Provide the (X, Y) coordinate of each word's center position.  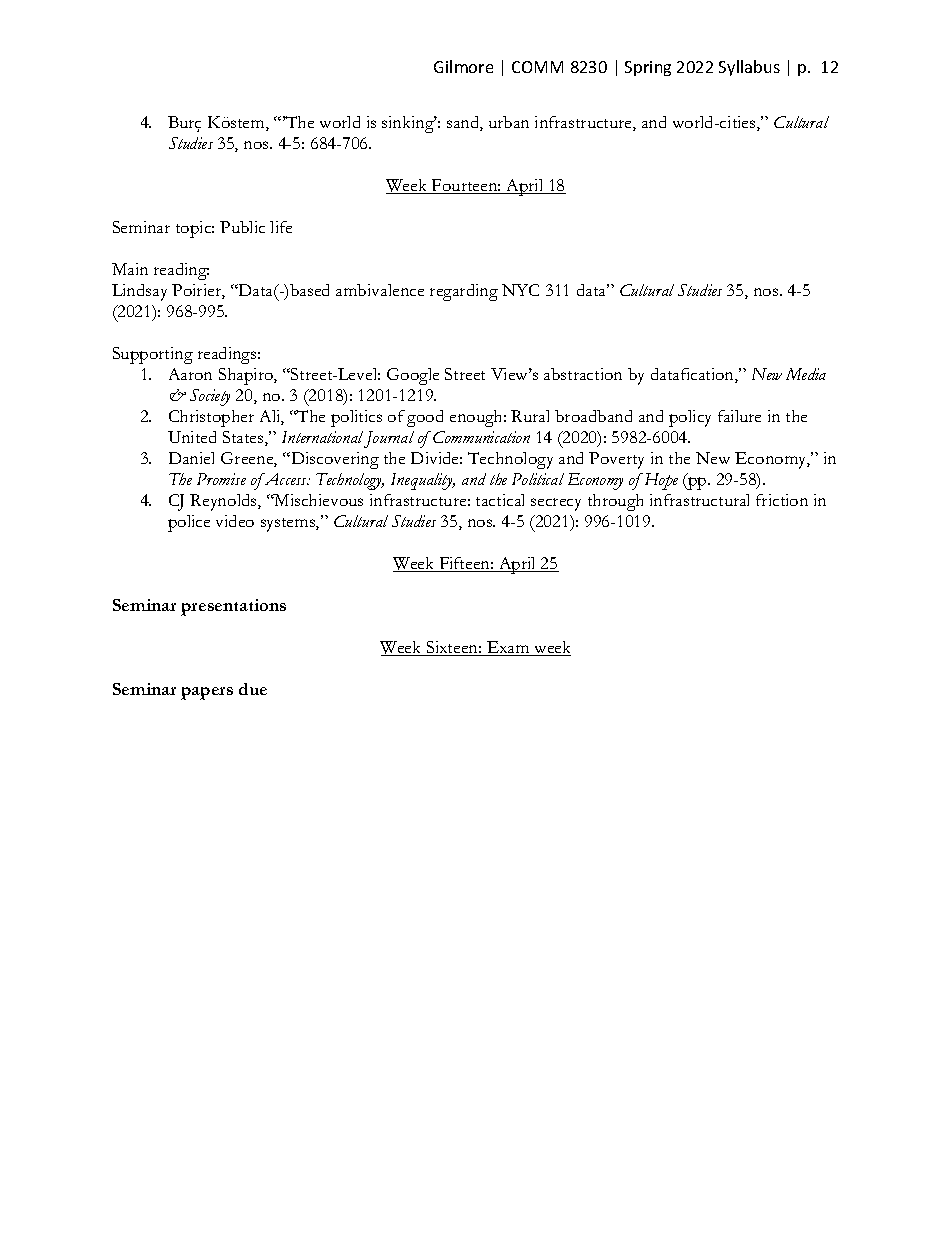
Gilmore (463, 66)
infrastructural (699, 500)
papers (207, 693)
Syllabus (749, 68)
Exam (508, 648)
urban (509, 122)
